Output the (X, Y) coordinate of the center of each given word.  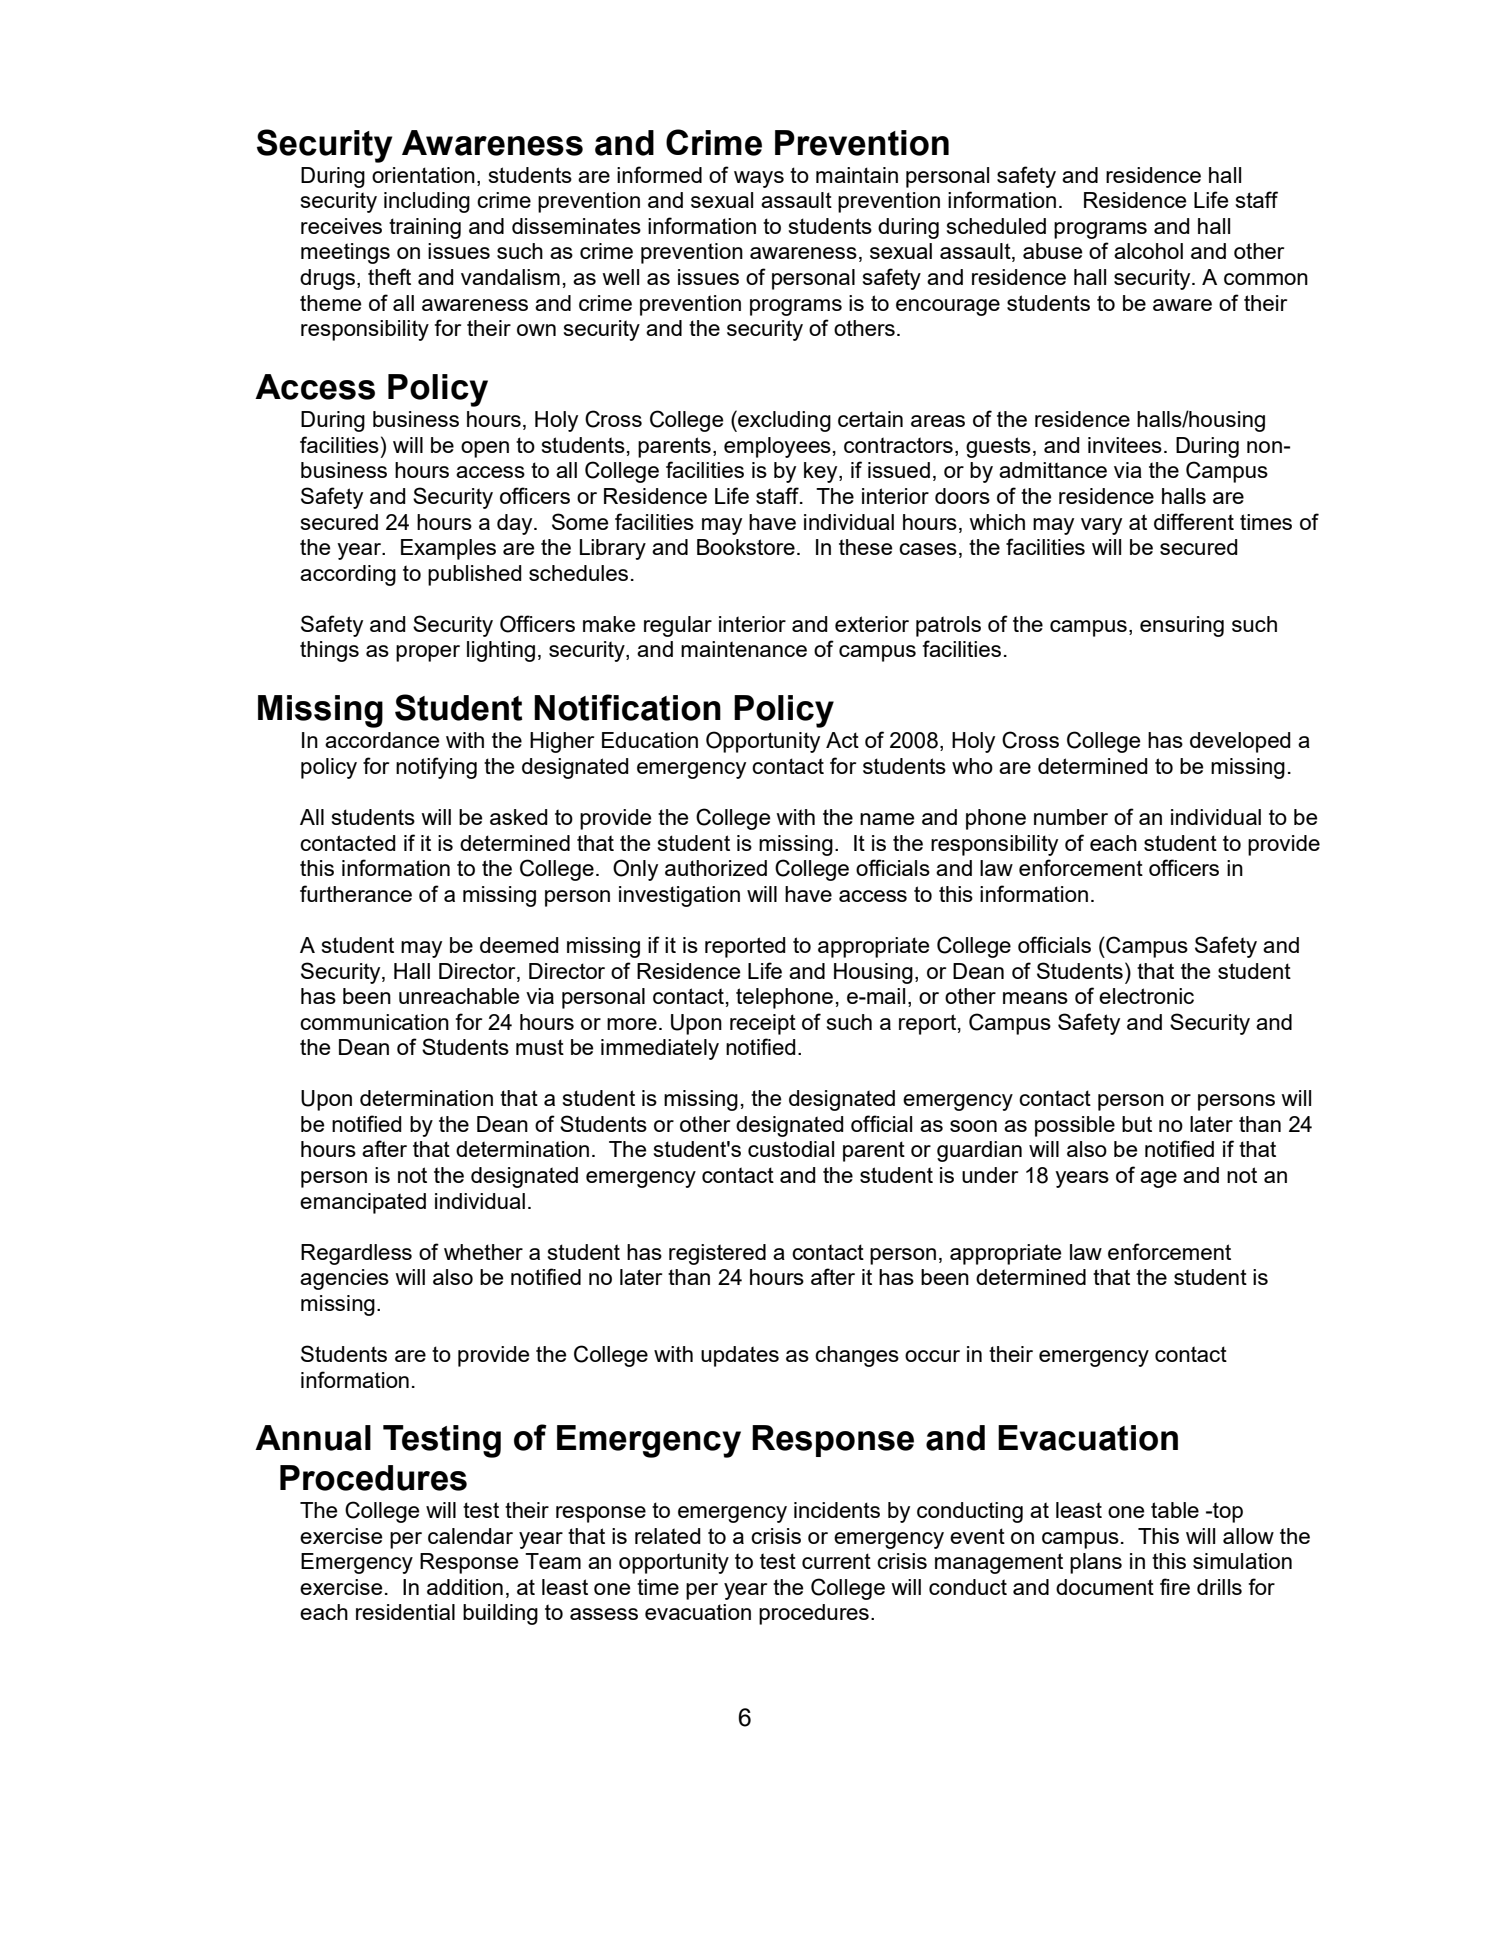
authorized (716, 868)
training (425, 228)
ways (759, 179)
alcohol (1148, 251)
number (1071, 817)
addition (465, 1587)
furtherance (356, 893)
